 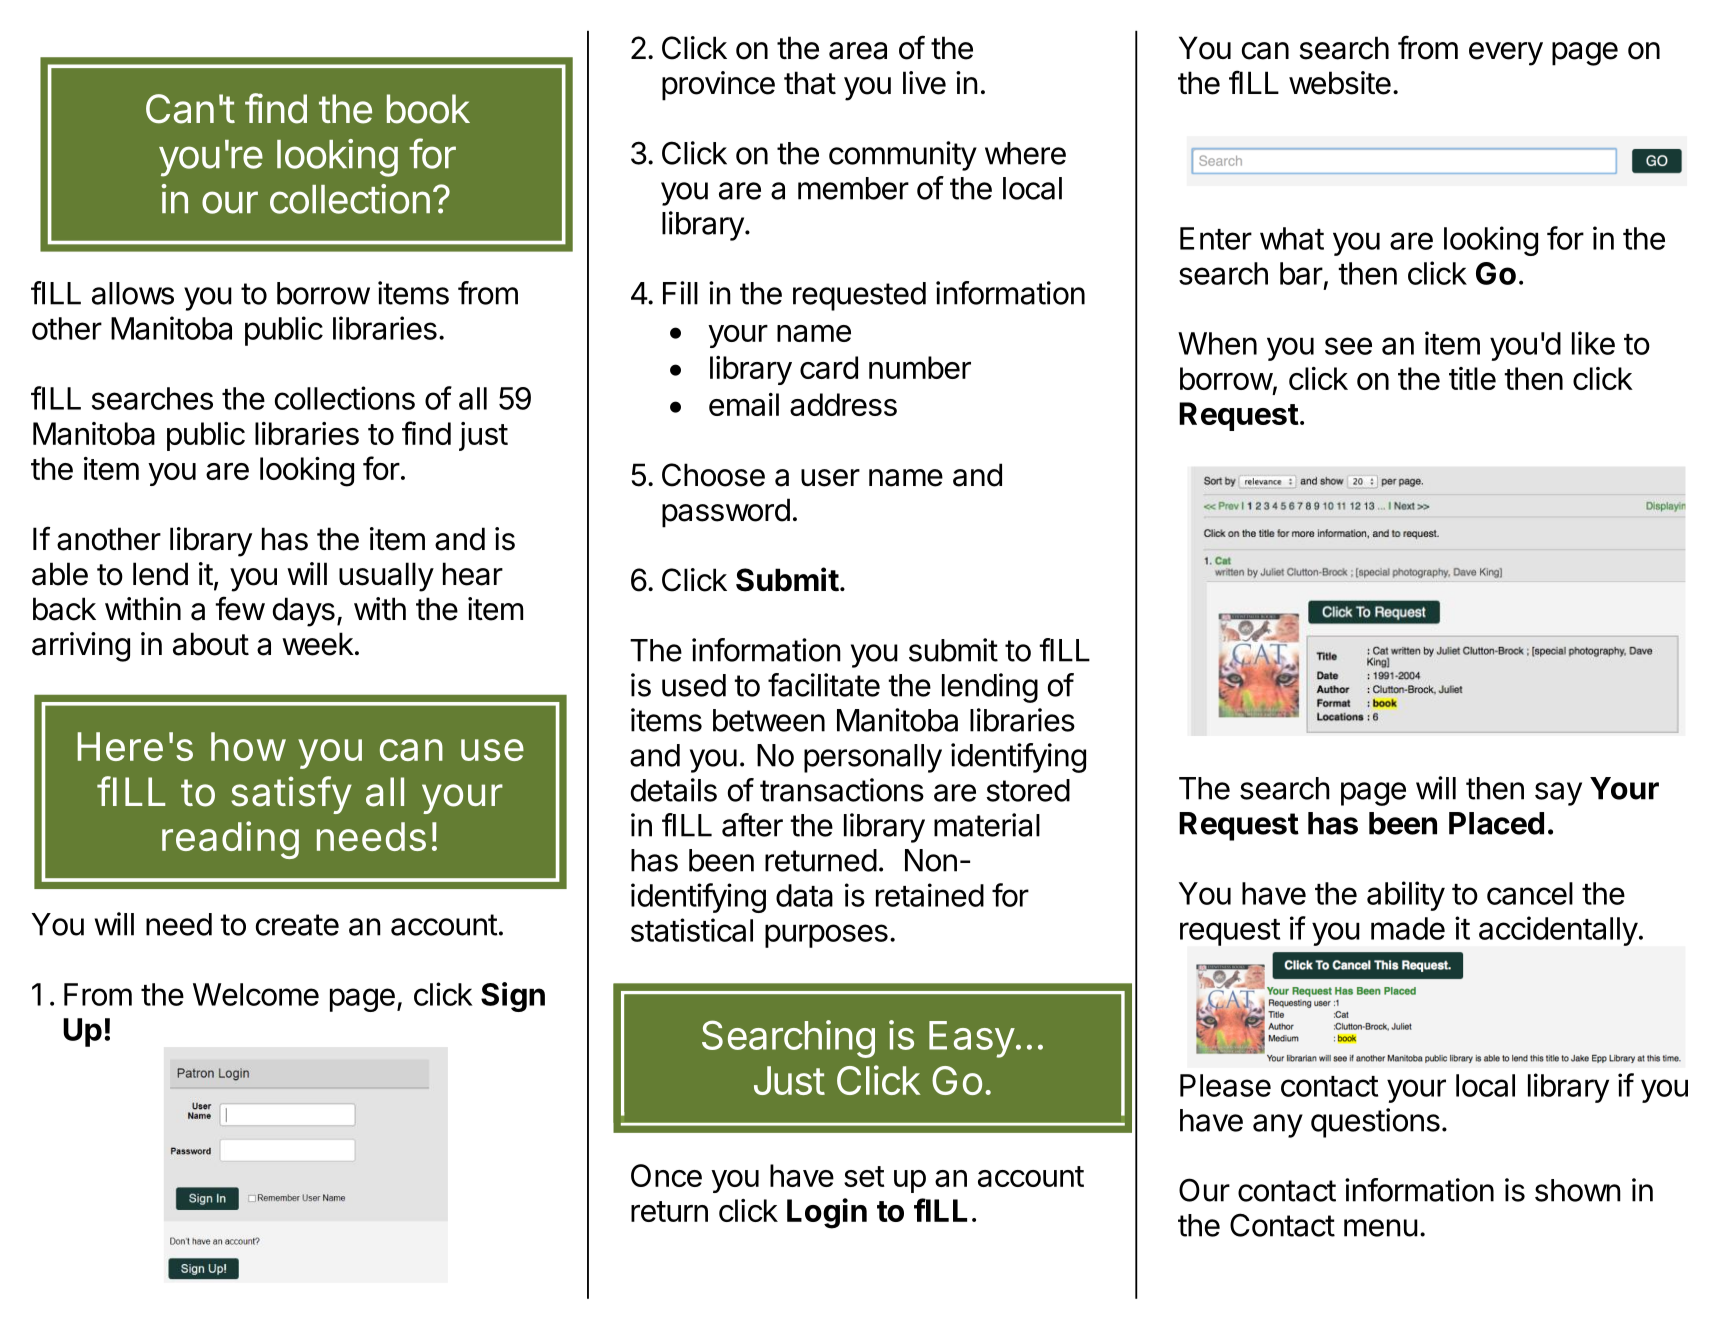 What do you see at coordinates (824, 685) in the screenshot?
I see `facilitate` at bounding box center [824, 685].
